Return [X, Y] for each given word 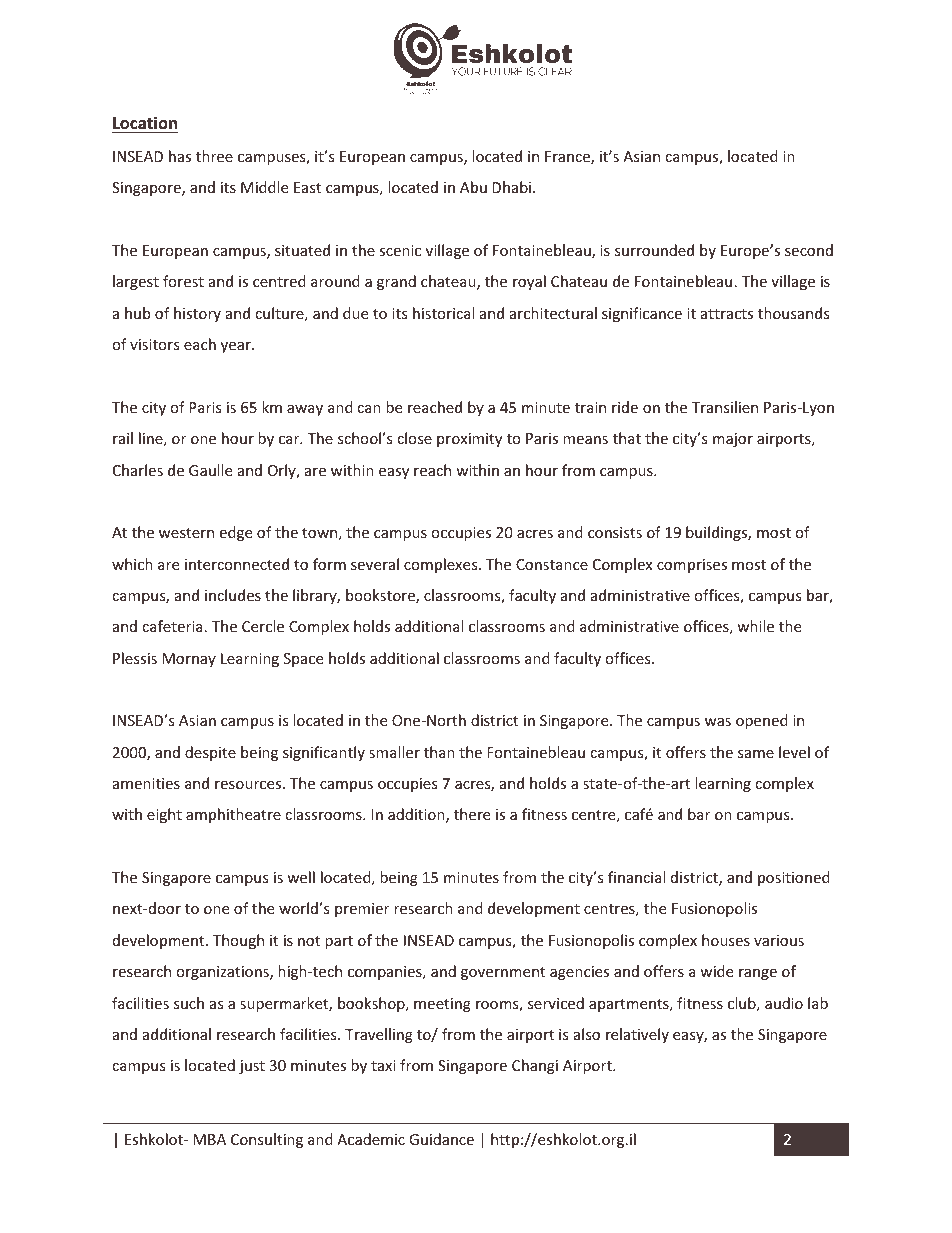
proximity [469, 440]
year [237, 347]
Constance [552, 564]
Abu [473, 187]
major [733, 440]
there [472, 814]
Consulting [267, 1140]
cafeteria [172, 626]
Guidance [441, 1139]
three [214, 156]
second [809, 250]
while [755, 626]
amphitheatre [233, 815]
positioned [794, 878]
